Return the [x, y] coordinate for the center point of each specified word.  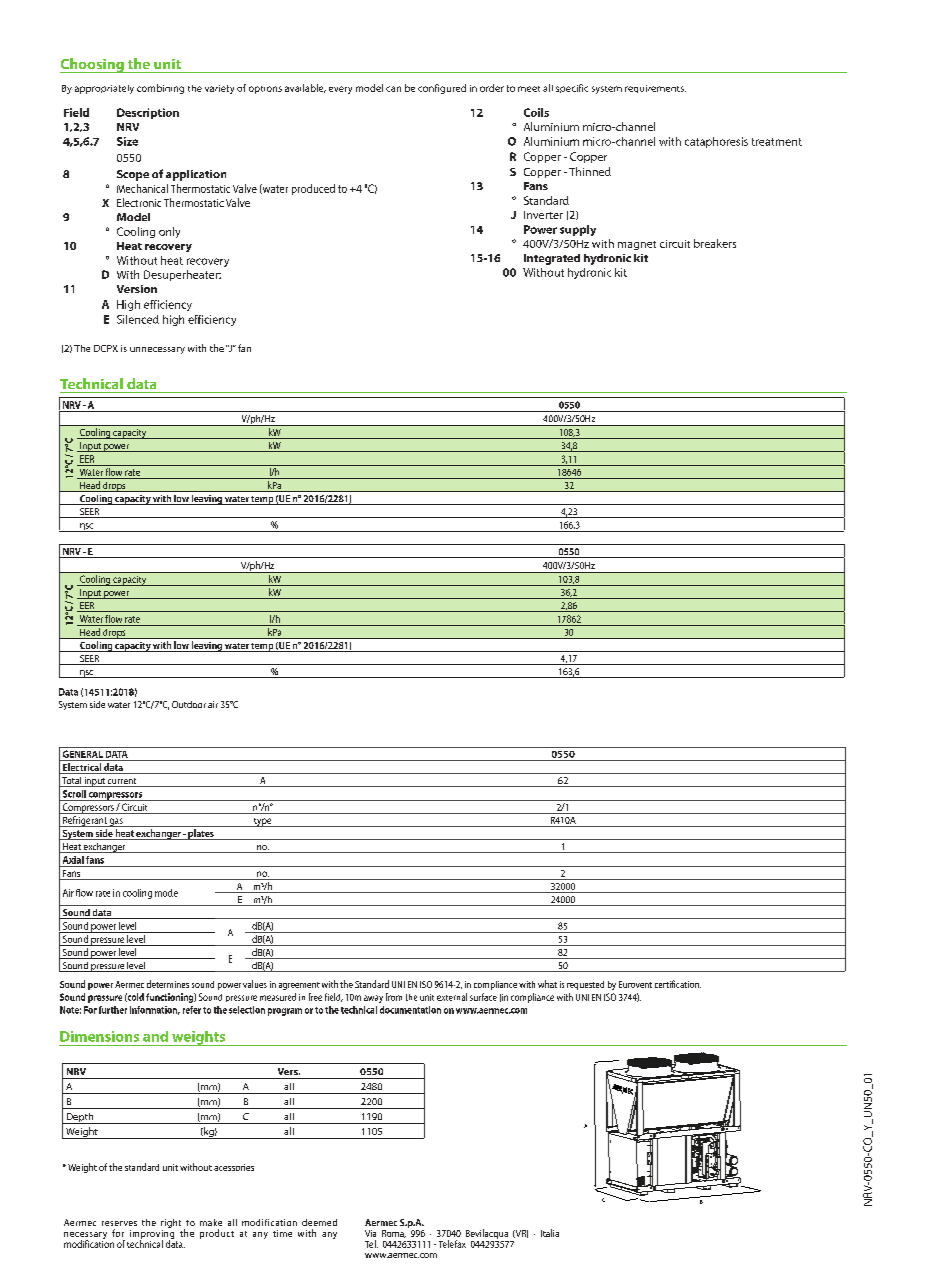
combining [160, 89]
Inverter [543, 215]
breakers [715, 243]
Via [370, 1233]
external [452, 997]
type [263, 822]
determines [168, 984]
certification [678, 984]
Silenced [138, 319]
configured [442, 89]
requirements [655, 89]
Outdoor [189, 704]
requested [585, 985]
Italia [550, 1233]
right [171, 1225]
